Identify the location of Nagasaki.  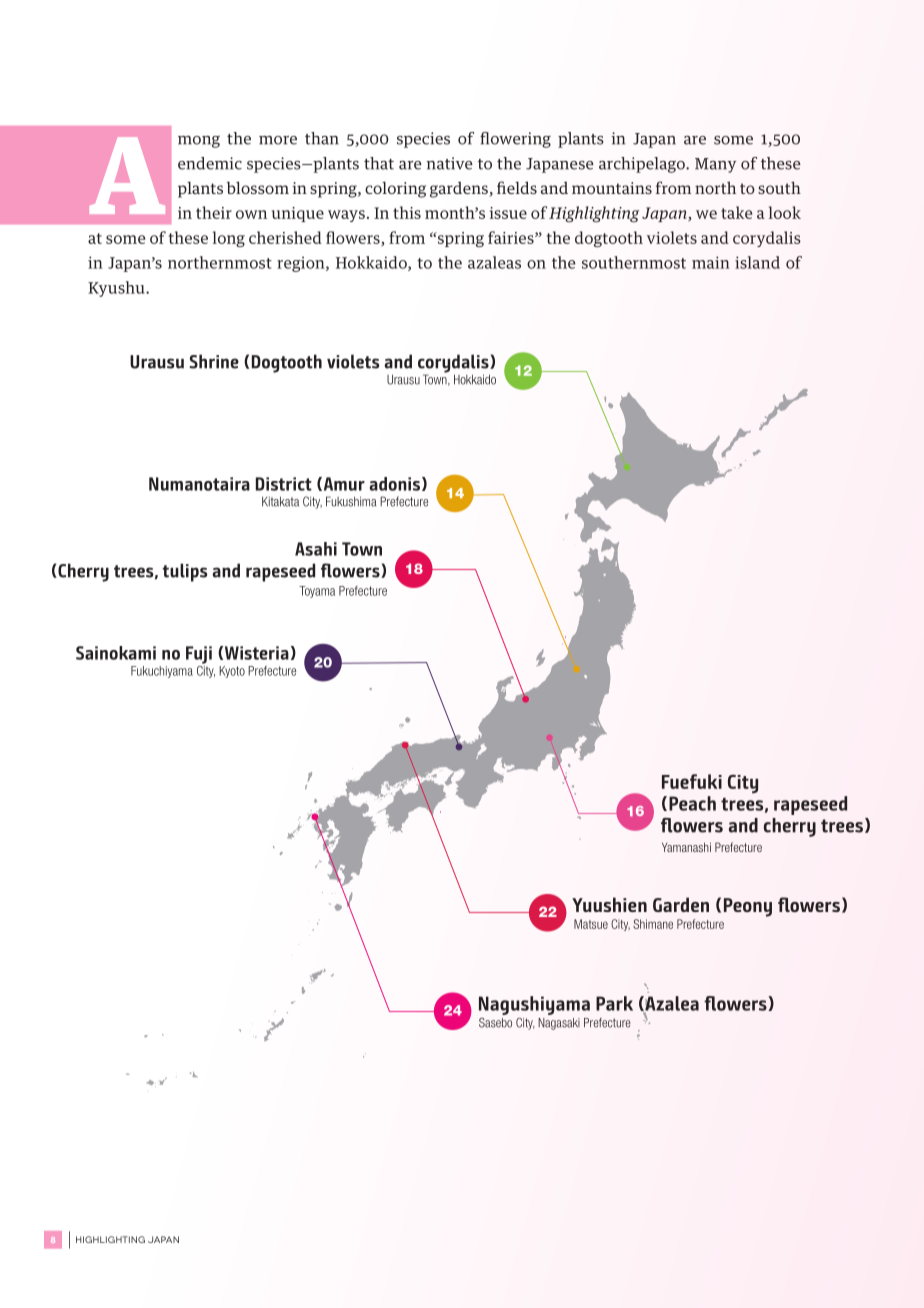
(559, 1024).
